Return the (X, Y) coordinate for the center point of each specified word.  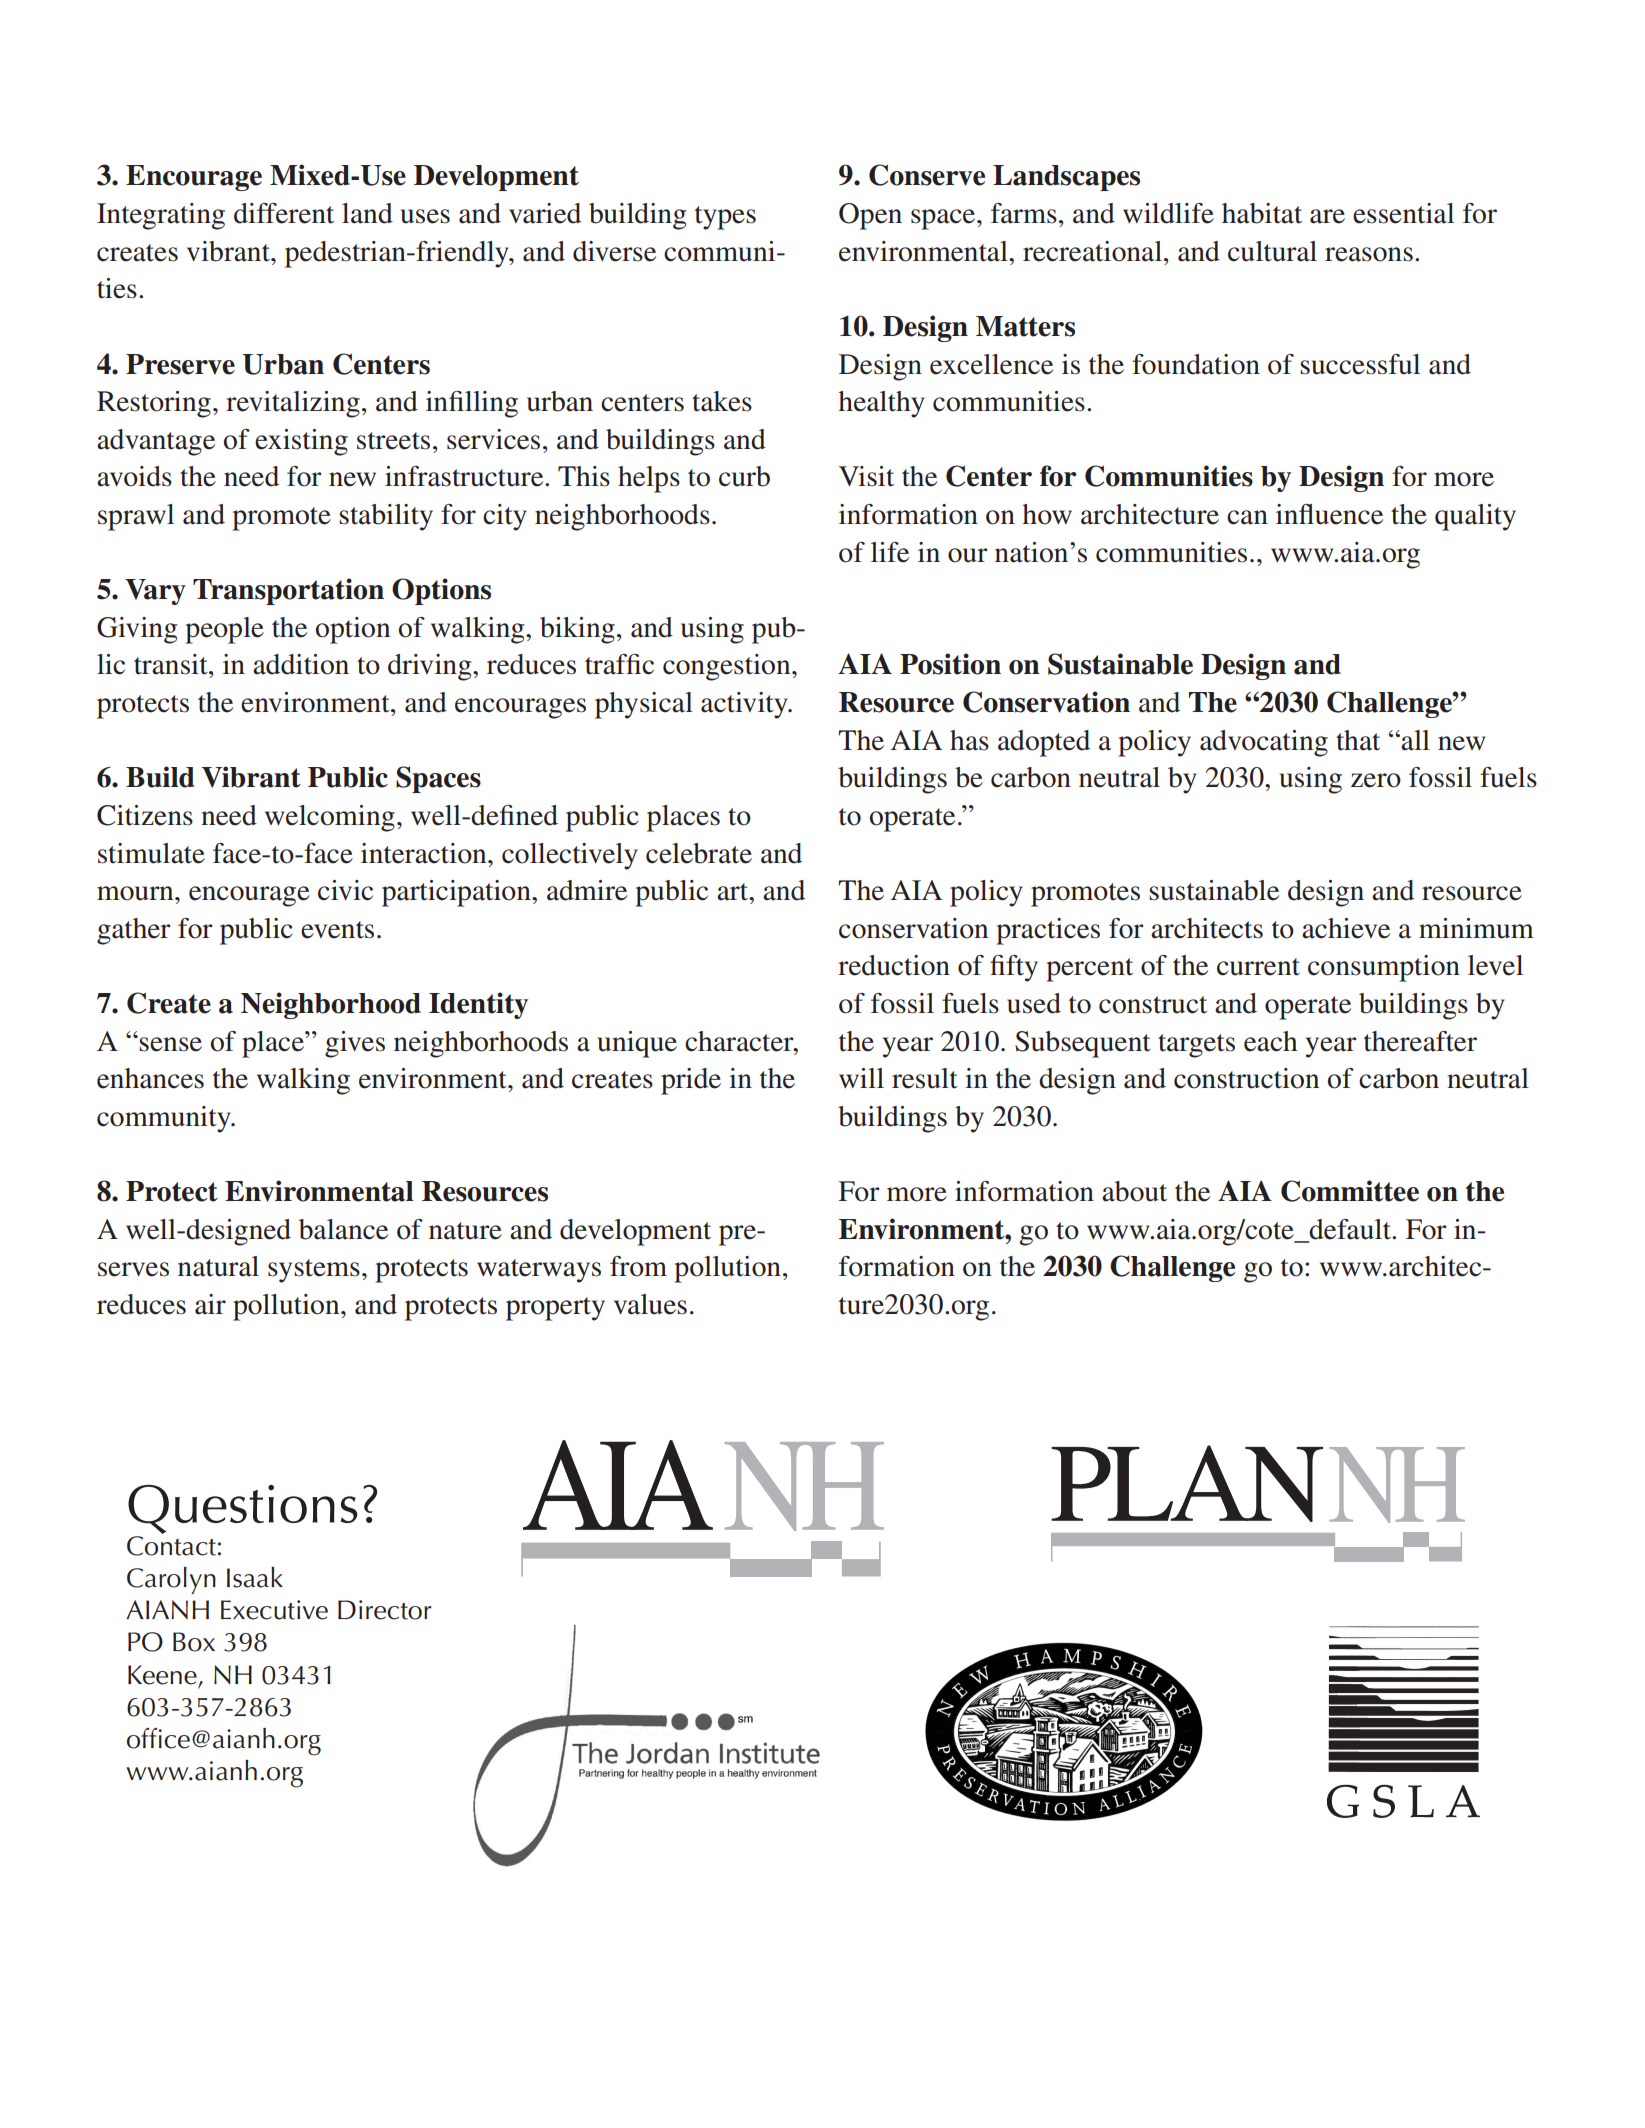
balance (343, 1229)
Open (870, 216)
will (861, 1078)
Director (385, 1610)
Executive (274, 1610)
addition (301, 664)
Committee (1350, 1191)
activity (745, 705)
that (1358, 740)
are (1327, 216)
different (284, 213)
